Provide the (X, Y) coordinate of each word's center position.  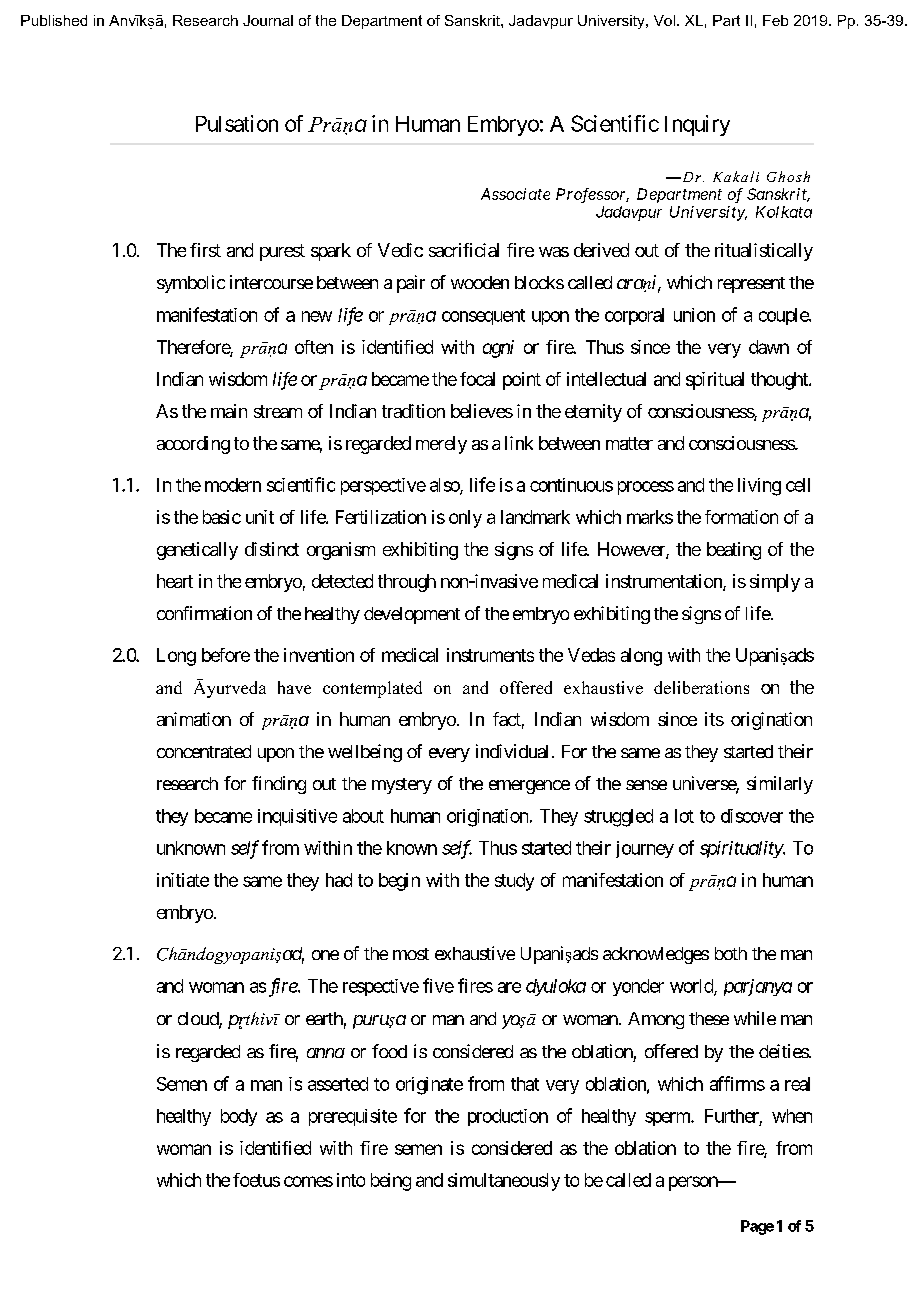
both (731, 953)
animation (194, 719)
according (193, 445)
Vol (664, 20)
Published (54, 20)
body (239, 1117)
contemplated (372, 689)
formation (741, 517)
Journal (268, 20)
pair (411, 284)
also (445, 486)
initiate (183, 880)
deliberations (701, 687)
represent (751, 285)
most (411, 954)
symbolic (191, 284)
